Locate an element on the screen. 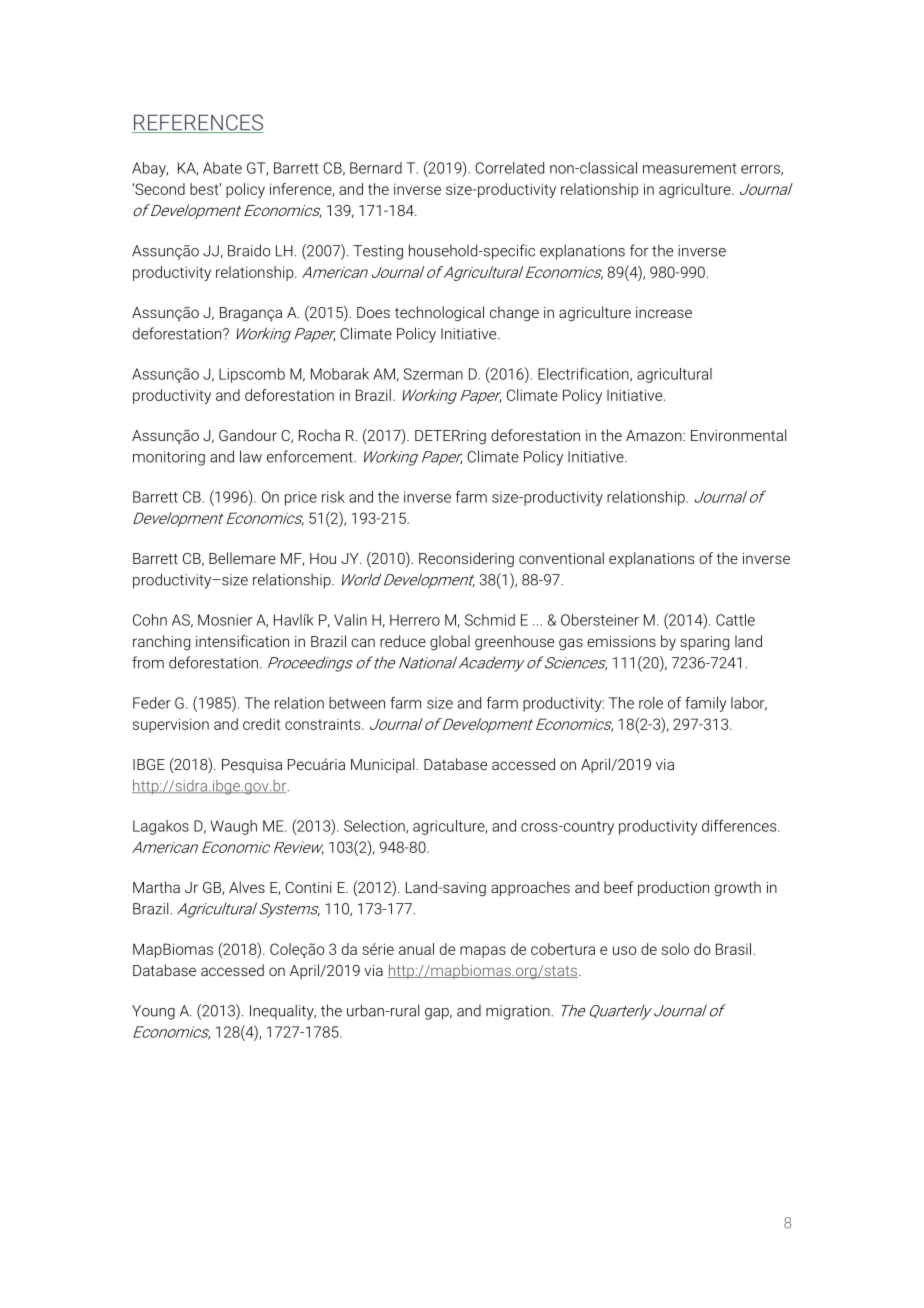 The width and height of the screenshot is (924, 1308). Cattle is located at coordinates (735, 620).
